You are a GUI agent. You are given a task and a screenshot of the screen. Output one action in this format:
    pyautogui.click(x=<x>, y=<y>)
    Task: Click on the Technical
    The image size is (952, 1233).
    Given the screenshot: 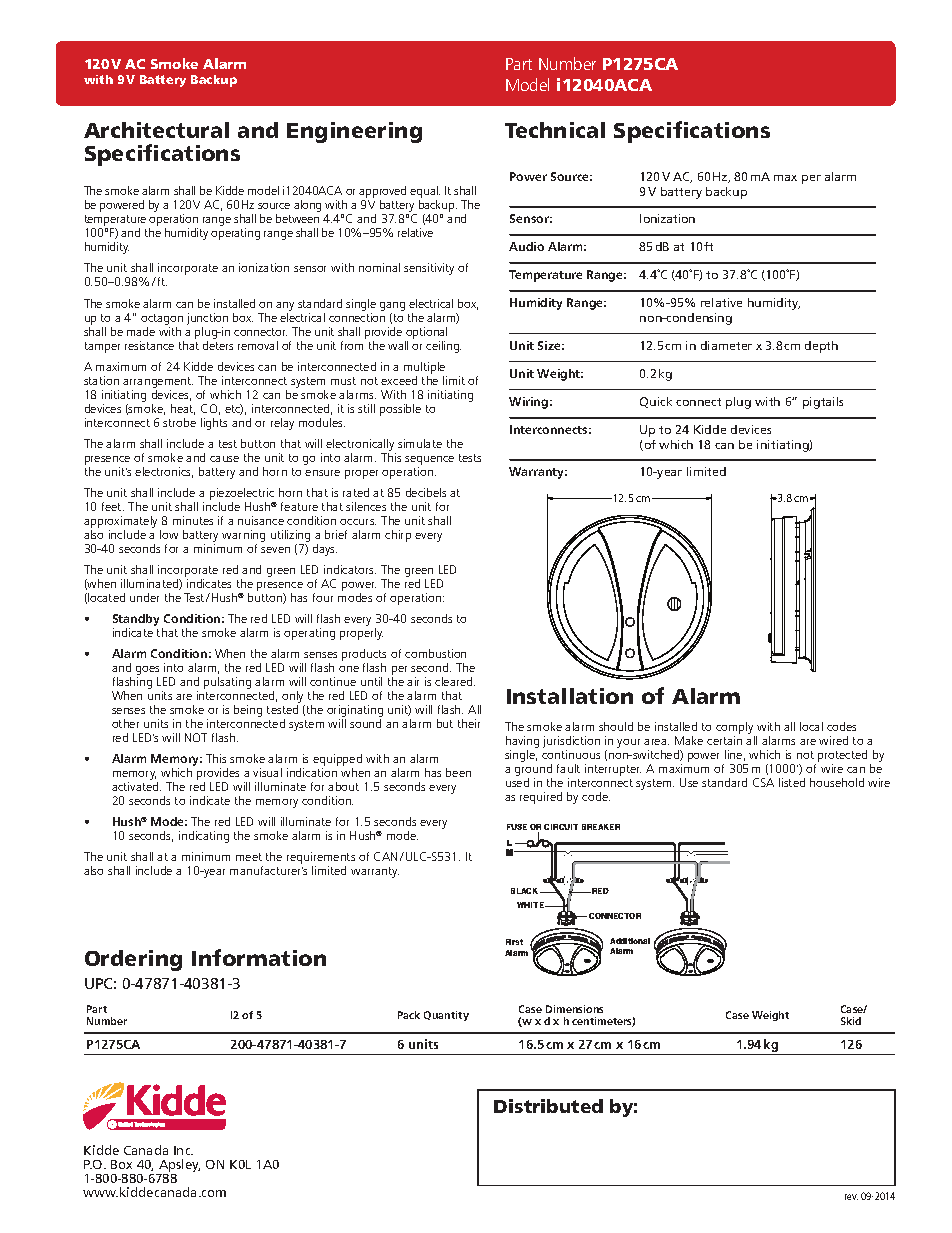 What is the action you would take?
    pyautogui.click(x=555, y=130)
